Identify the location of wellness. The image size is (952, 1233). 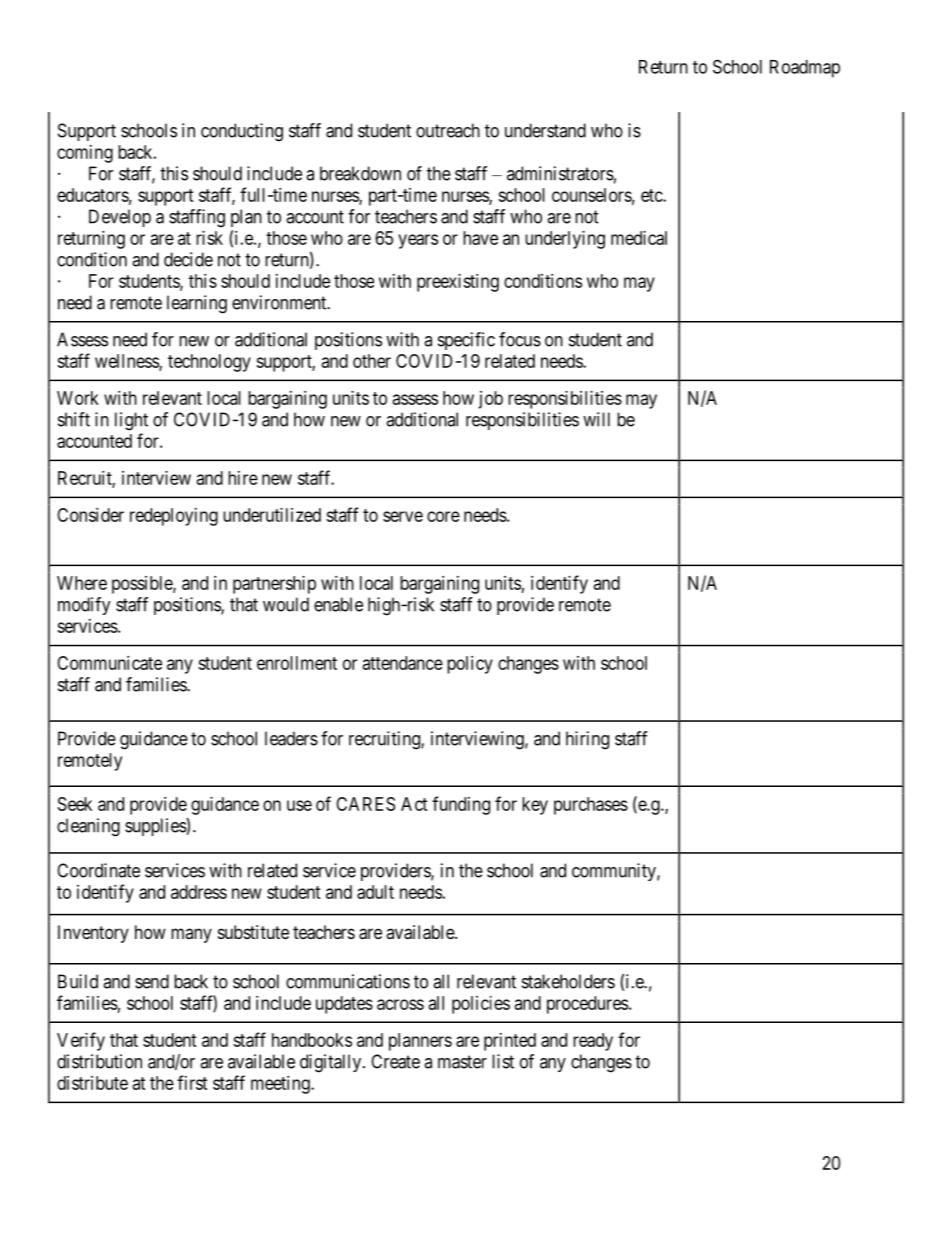
(127, 362).
